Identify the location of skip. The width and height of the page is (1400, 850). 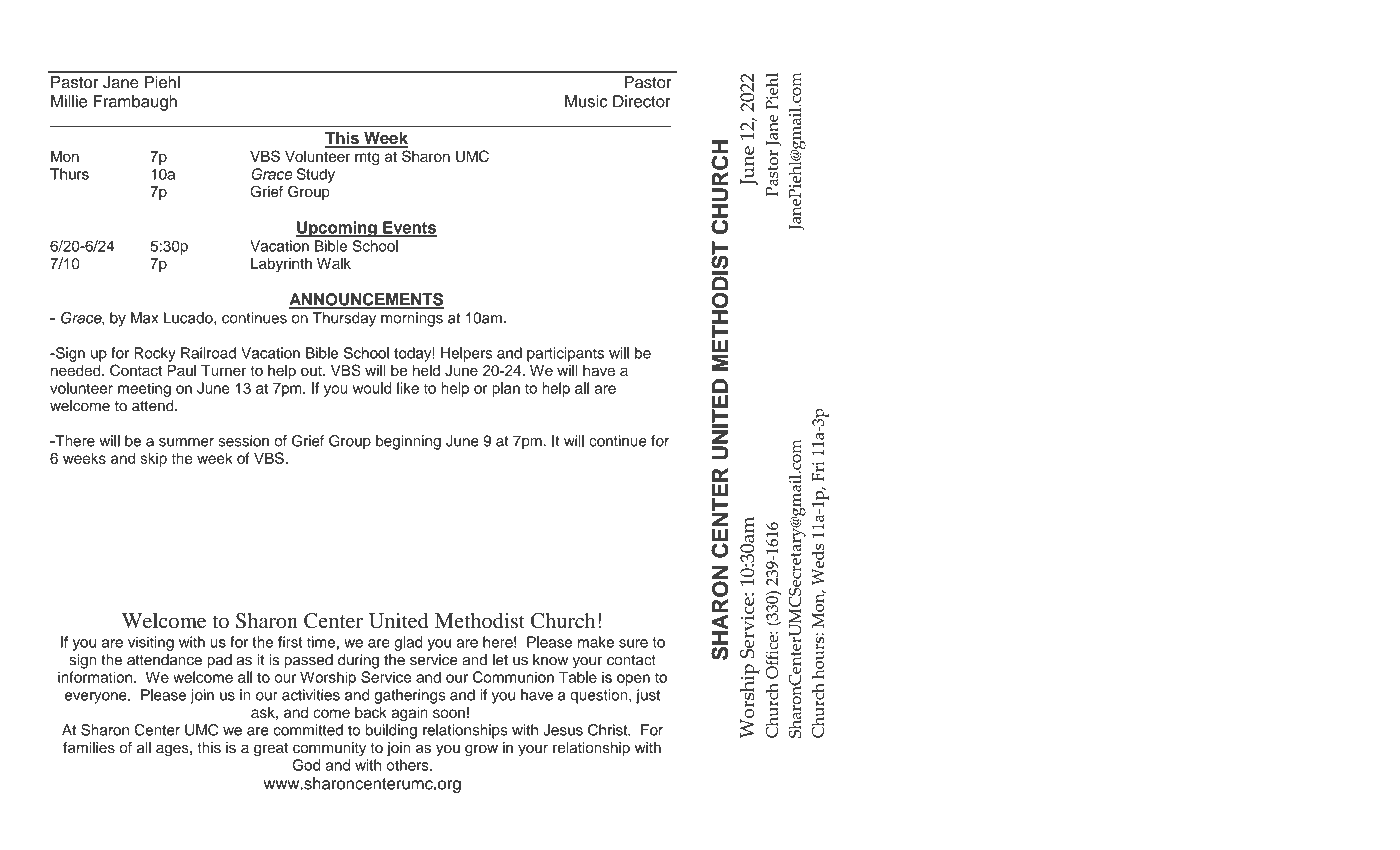
(153, 459).
